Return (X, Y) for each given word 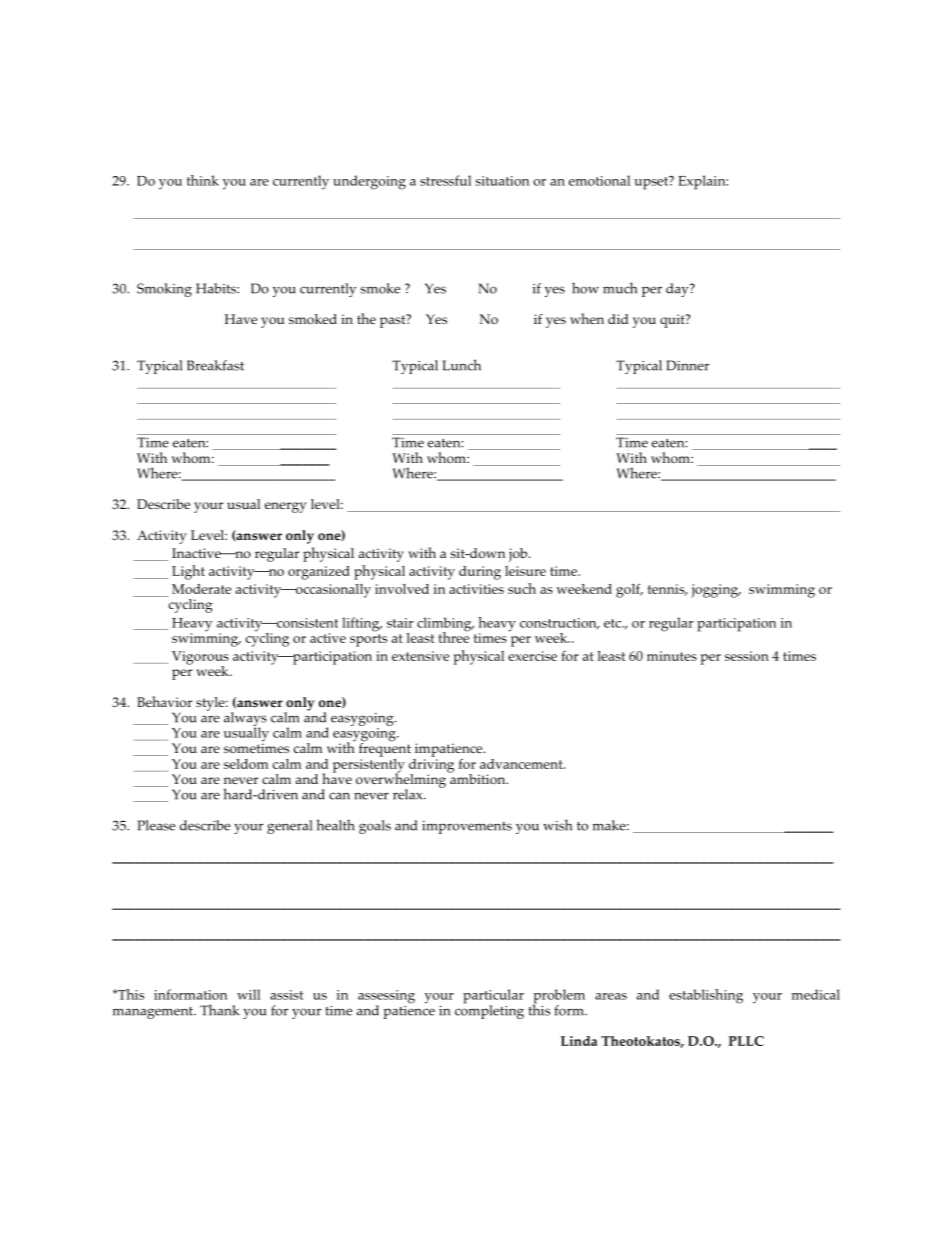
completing (489, 1011)
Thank (220, 1010)
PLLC (746, 1041)
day (678, 290)
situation (502, 181)
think (203, 180)
